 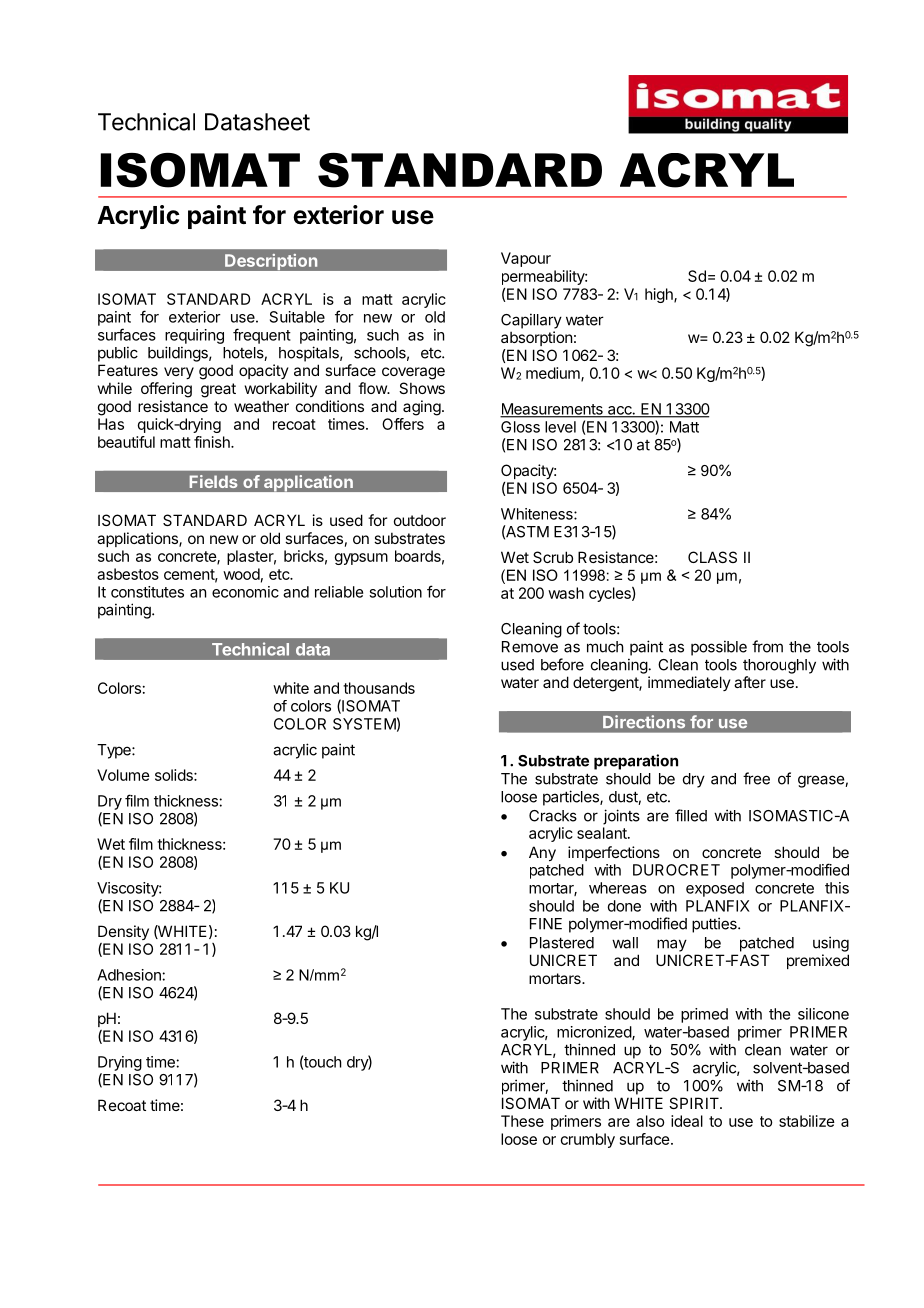 What do you see at coordinates (531, 321) in the screenshot?
I see `Capillary` at bounding box center [531, 321].
